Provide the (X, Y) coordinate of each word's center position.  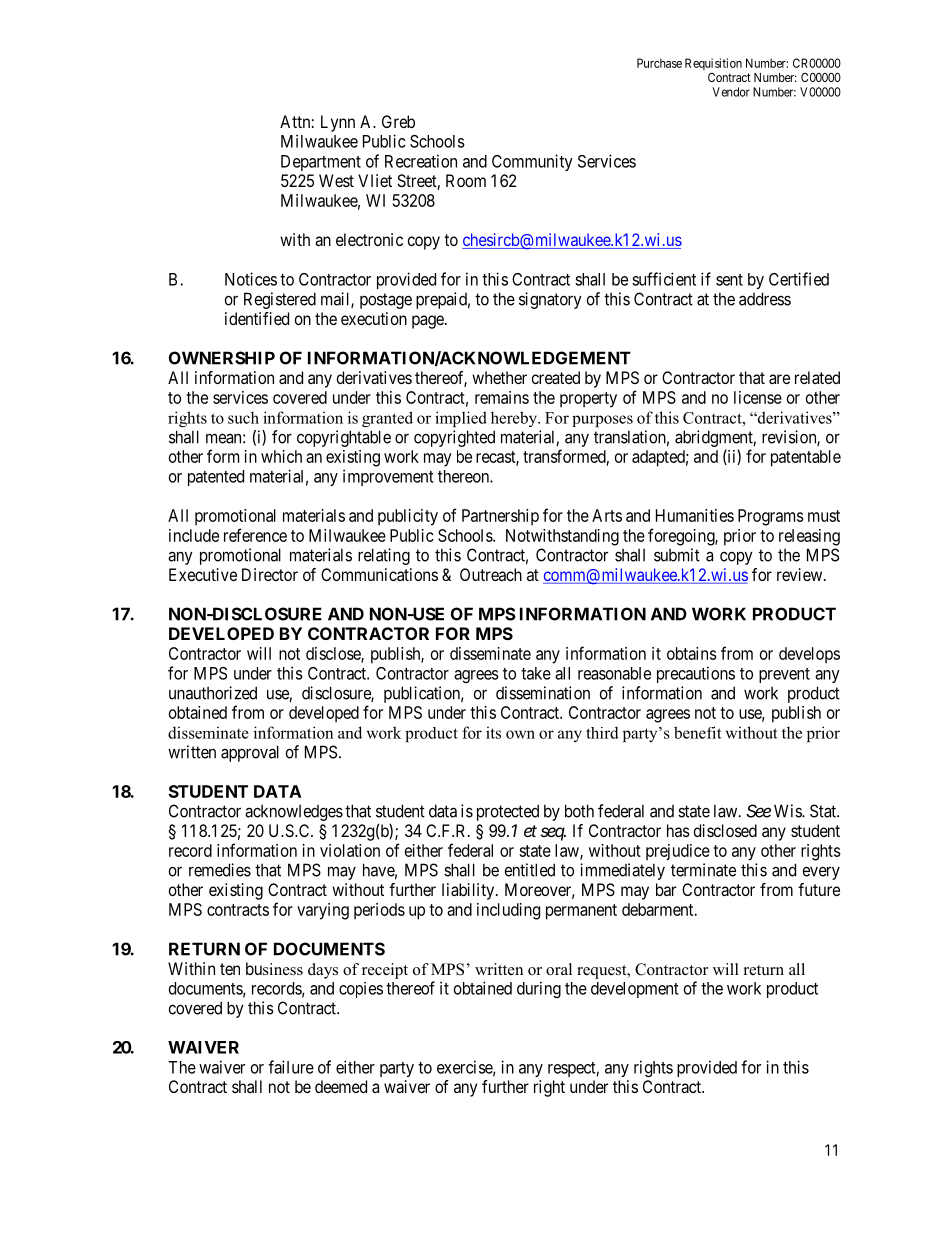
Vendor (731, 92)
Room (466, 180)
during (539, 989)
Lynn (338, 123)
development (635, 990)
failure (291, 1067)
